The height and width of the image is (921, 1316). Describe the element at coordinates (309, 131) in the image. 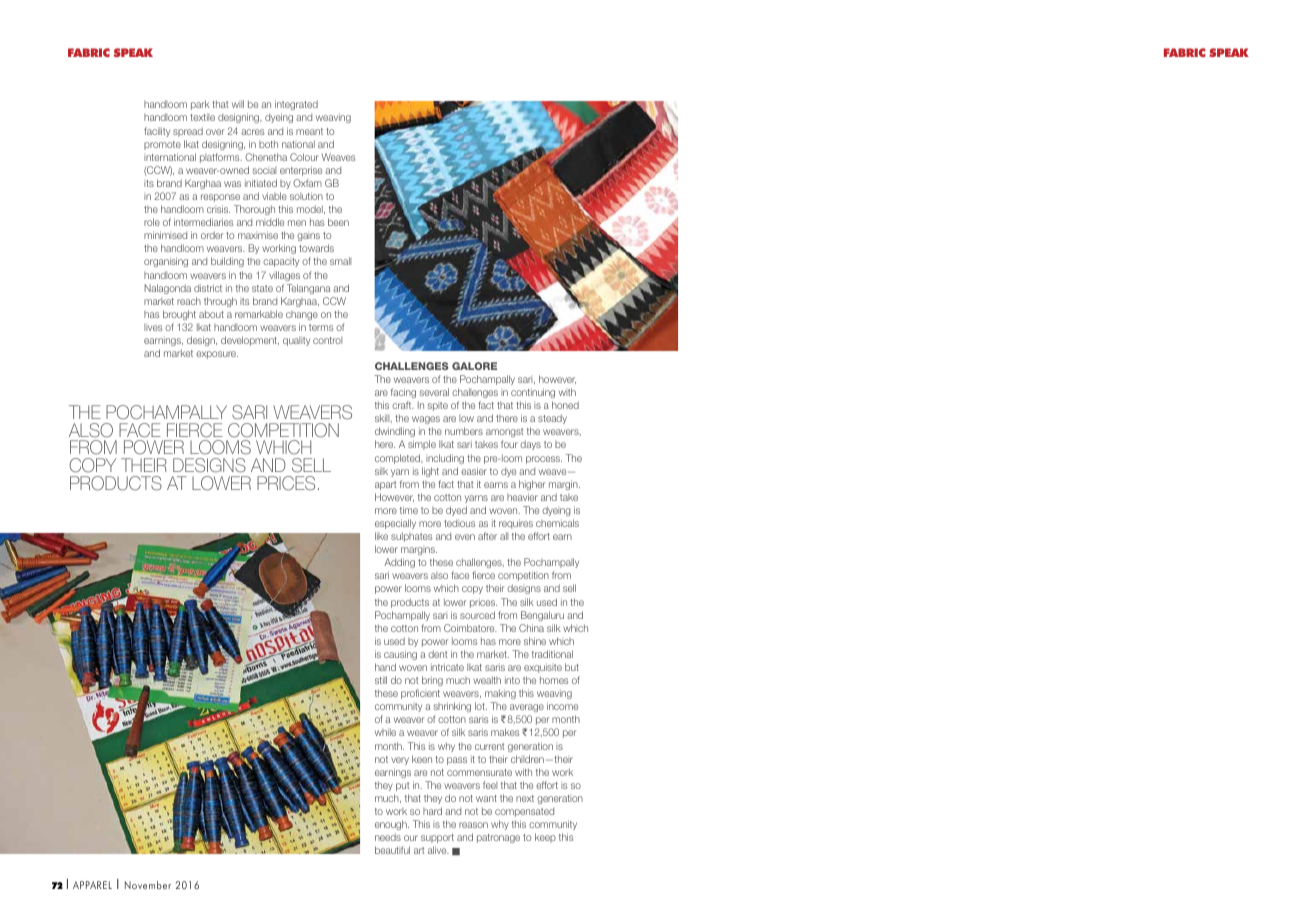

I see `meant` at that location.
